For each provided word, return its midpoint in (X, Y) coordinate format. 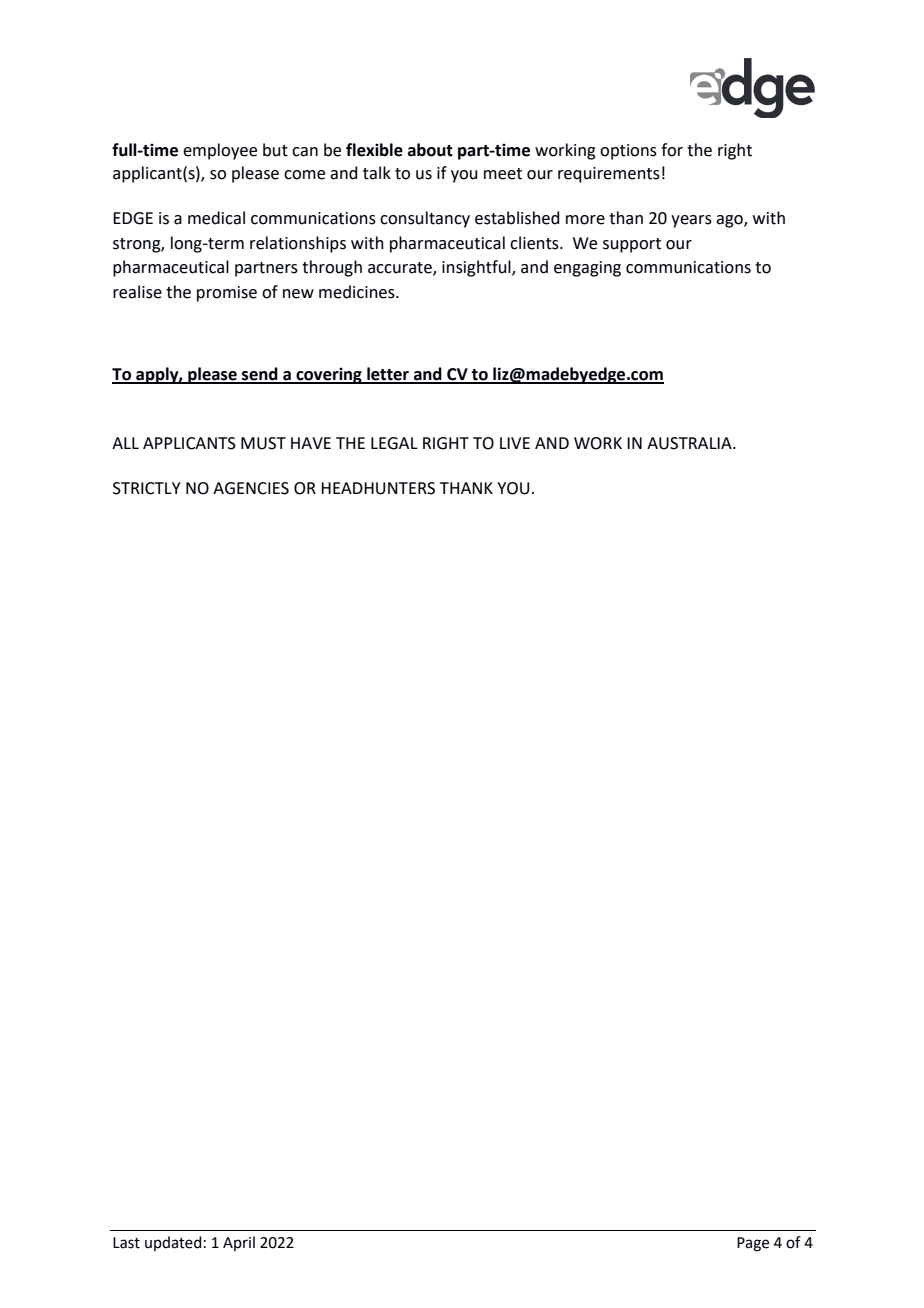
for (672, 150)
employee (220, 151)
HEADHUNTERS (378, 488)
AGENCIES (251, 488)
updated (173, 1243)
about (430, 150)
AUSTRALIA (690, 443)
